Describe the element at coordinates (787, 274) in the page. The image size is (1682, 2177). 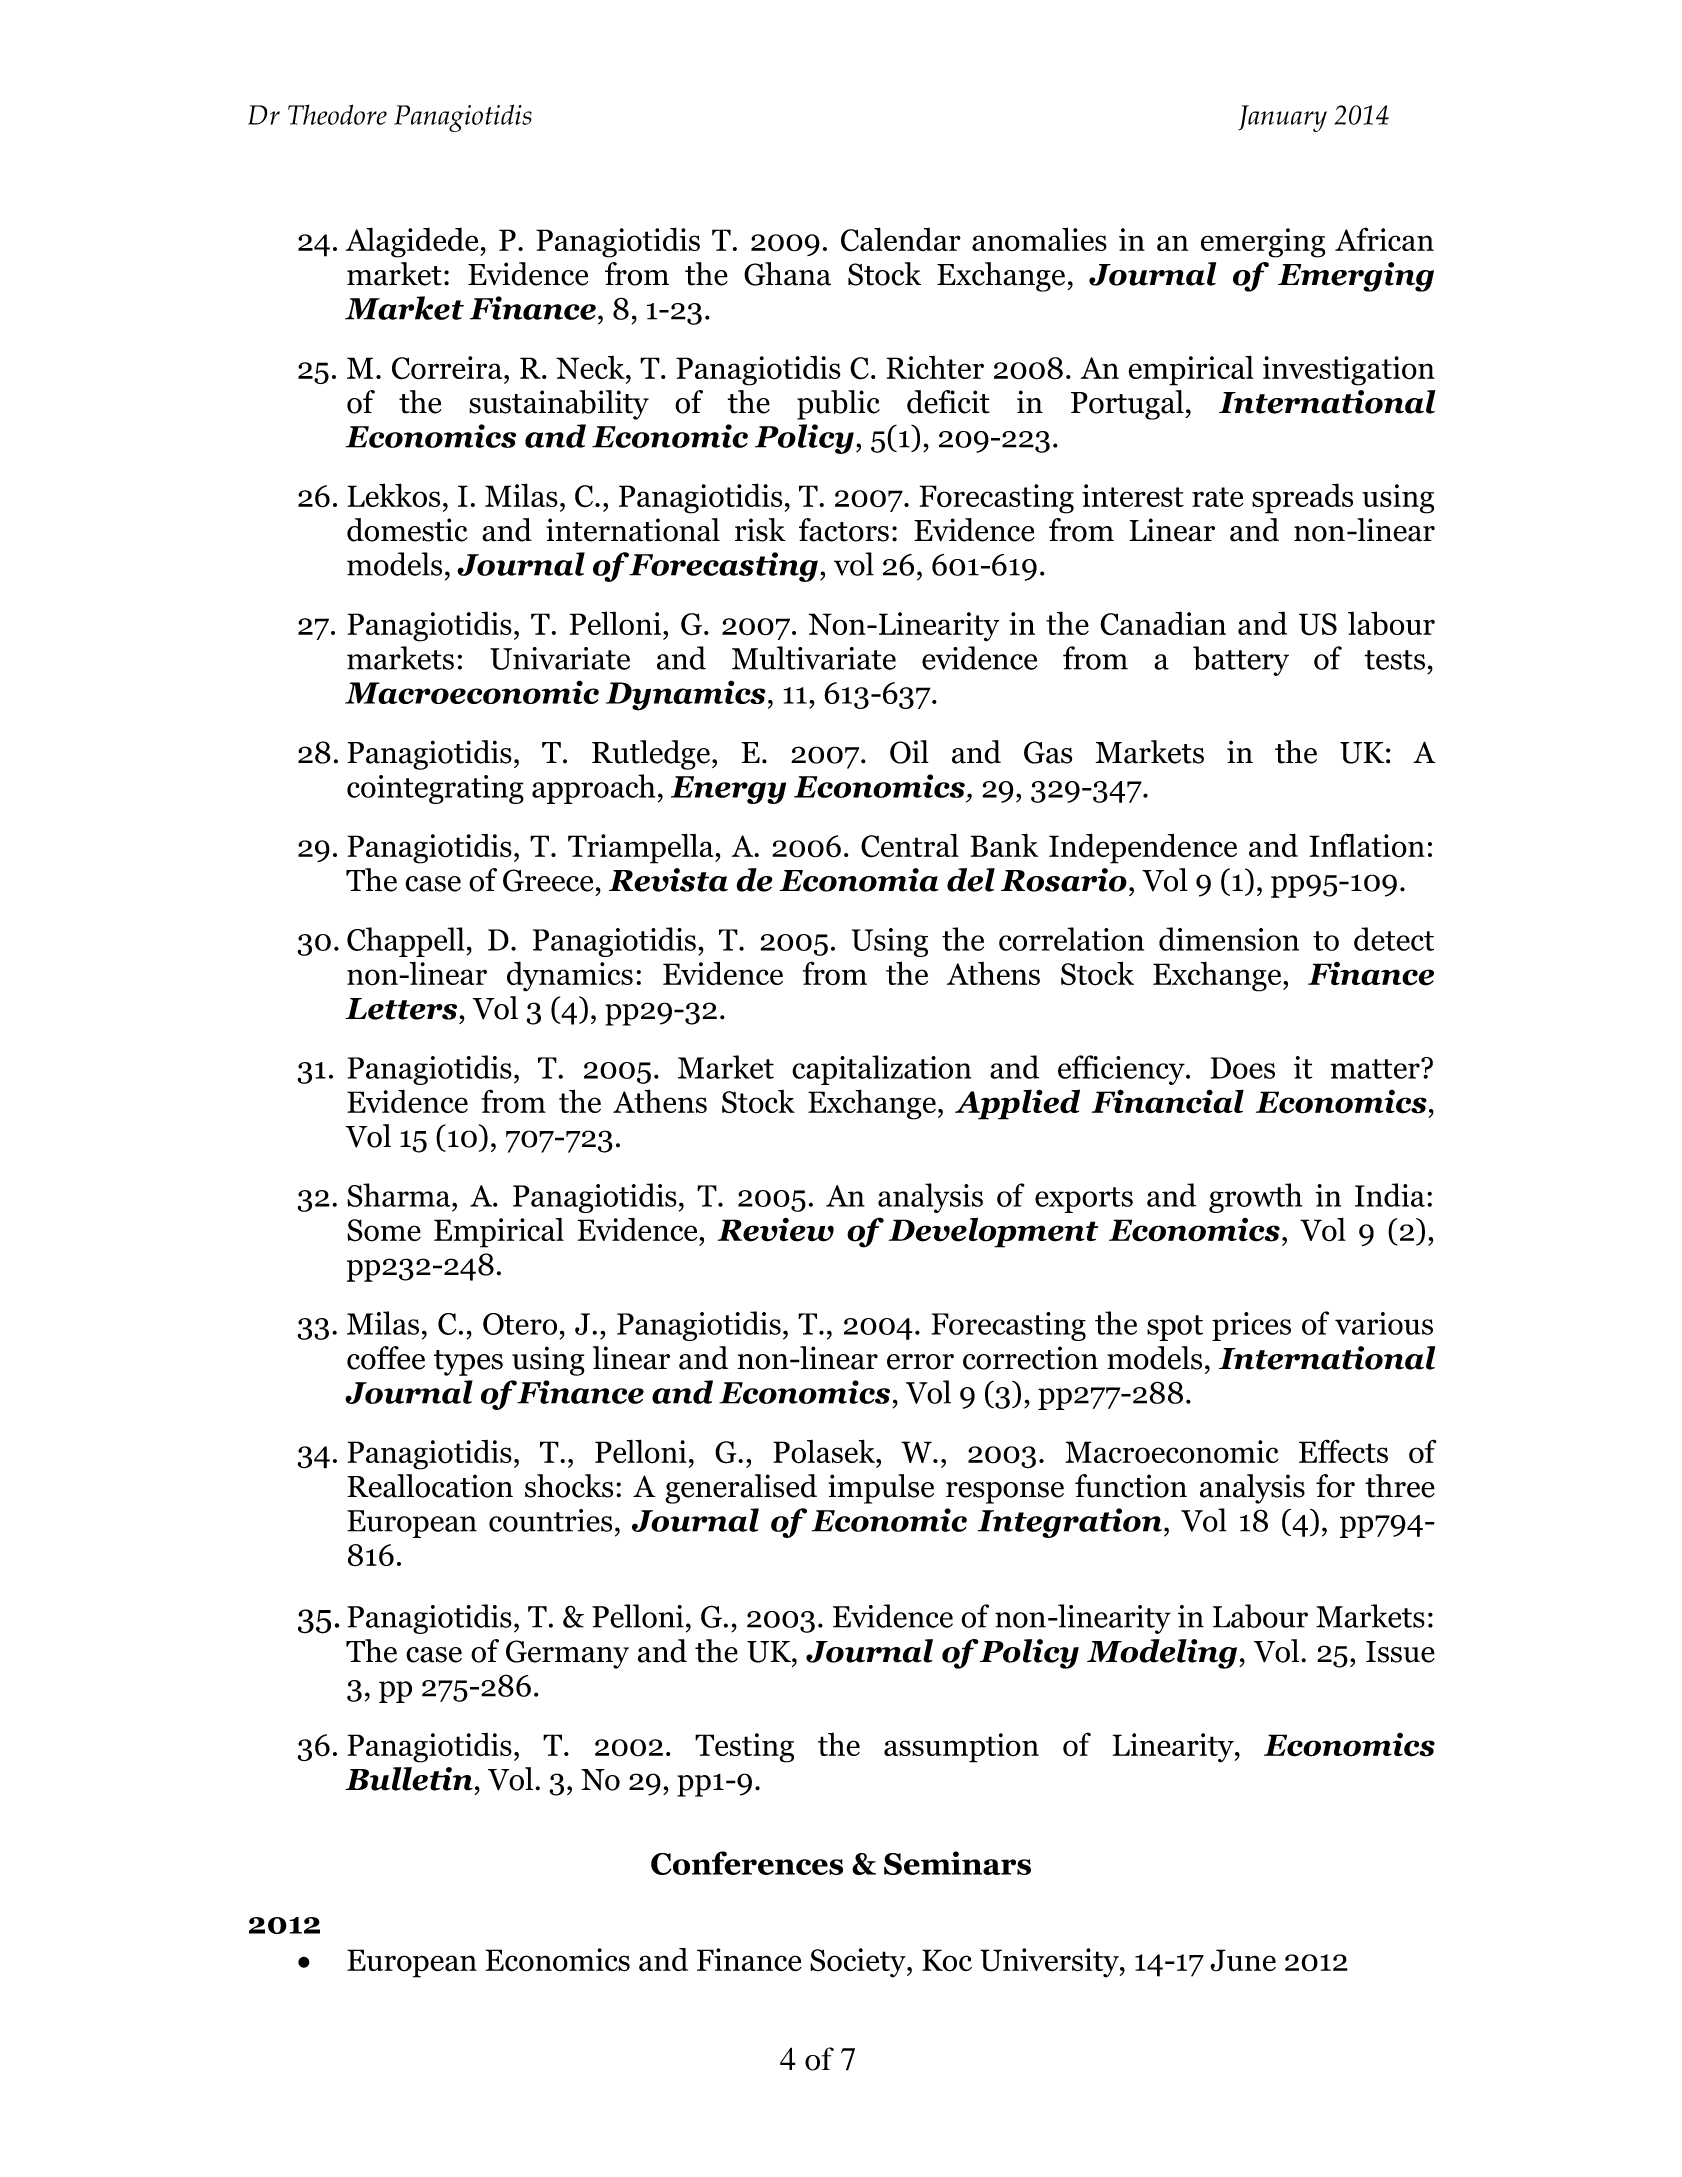
I see `Ghana` at that location.
